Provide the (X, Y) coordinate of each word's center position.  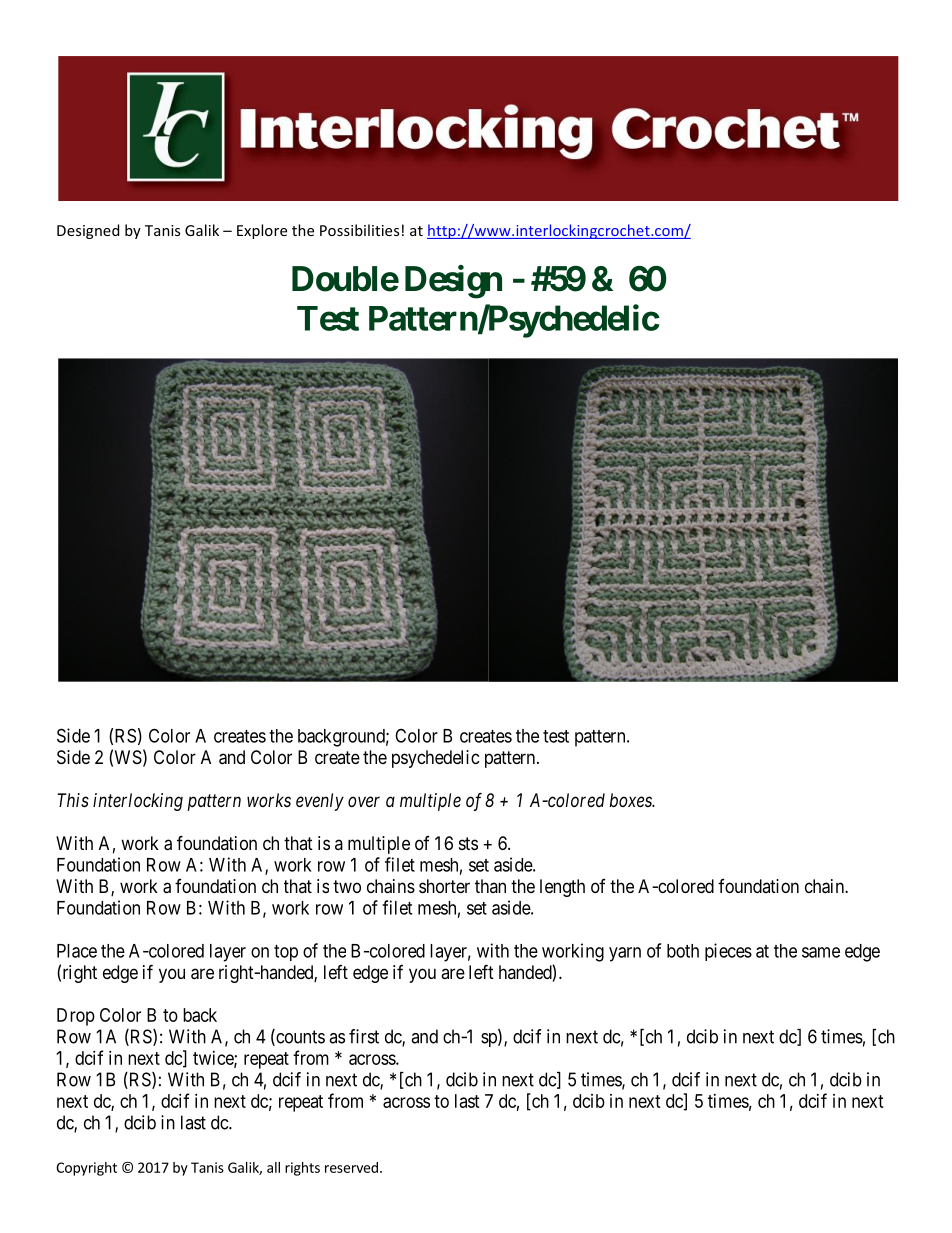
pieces (728, 952)
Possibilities (359, 230)
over (364, 801)
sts (468, 843)
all (273, 1167)
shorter (444, 886)
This (73, 800)
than (490, 886)
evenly (320, 802)
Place (77, 951)
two (347, 886)
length (562, 888)
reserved (351, 1167)
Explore (262, 231)
